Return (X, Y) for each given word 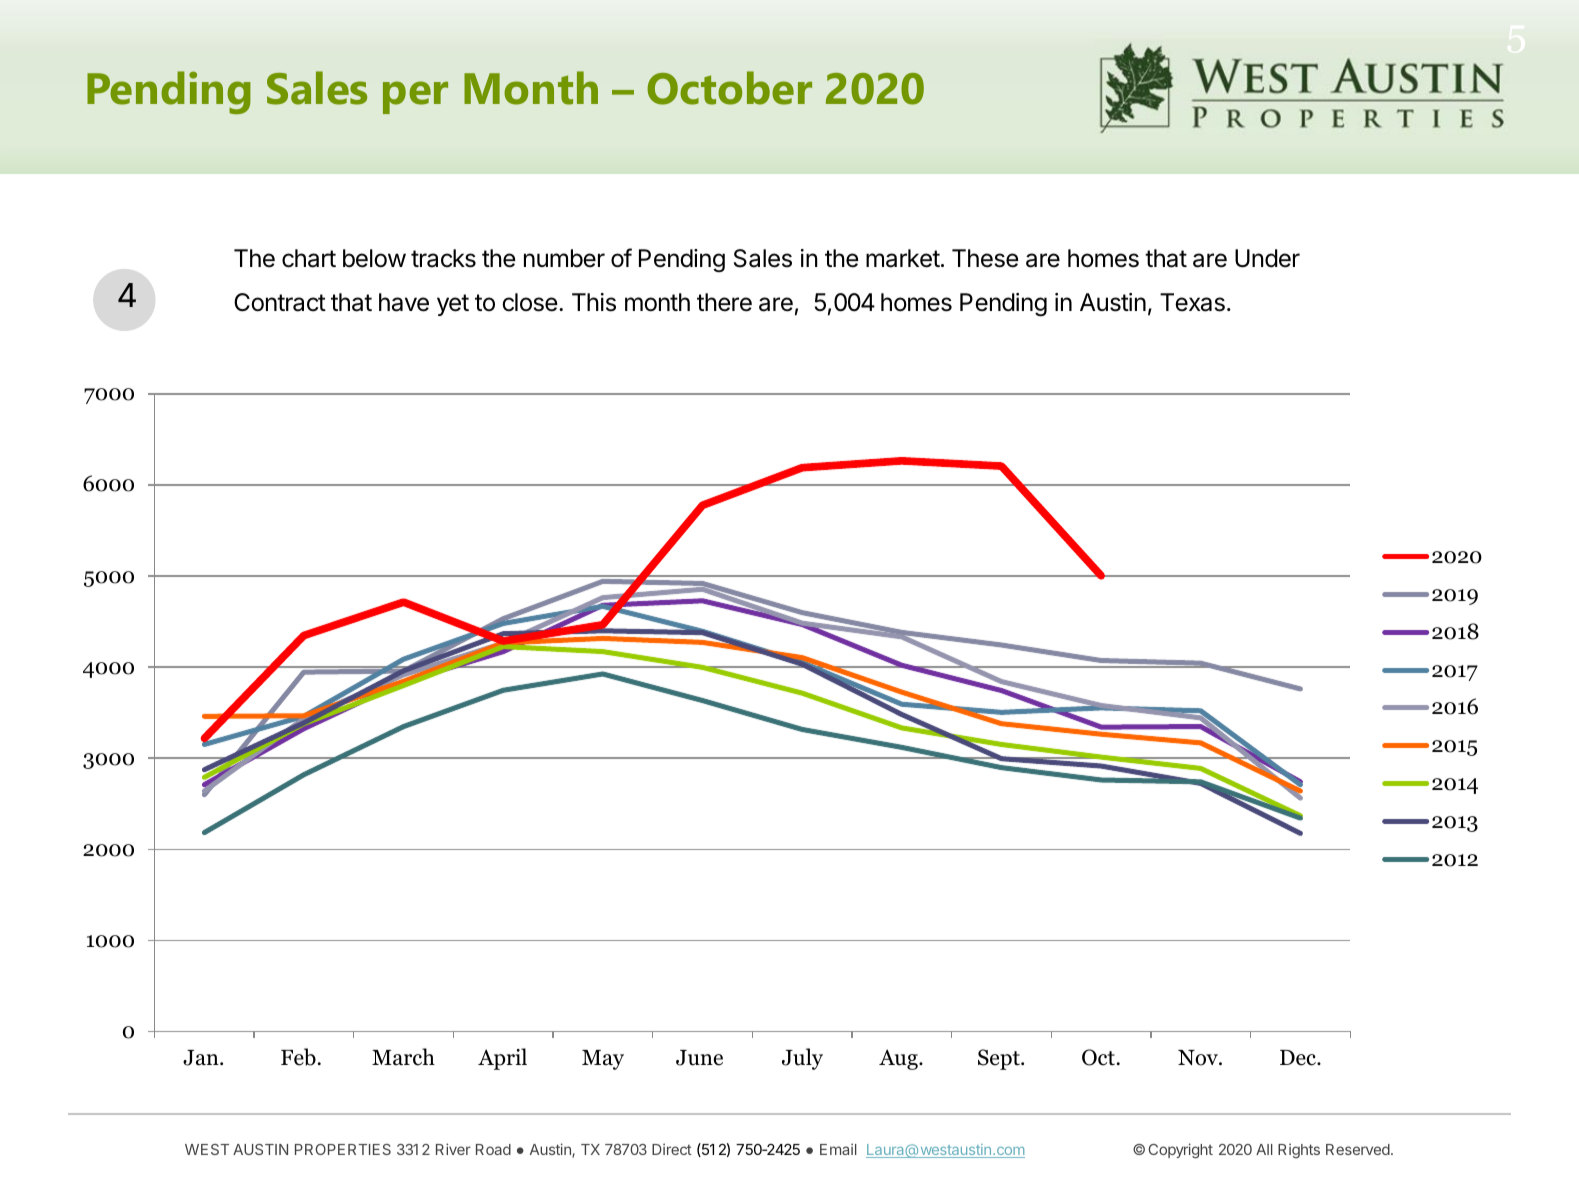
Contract (280, 302)
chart (309, 258)
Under (1267, 258)
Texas (1192, 302)
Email (838, 1149)
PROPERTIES (343, 1149)
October (729, 88)
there (724, 302)
